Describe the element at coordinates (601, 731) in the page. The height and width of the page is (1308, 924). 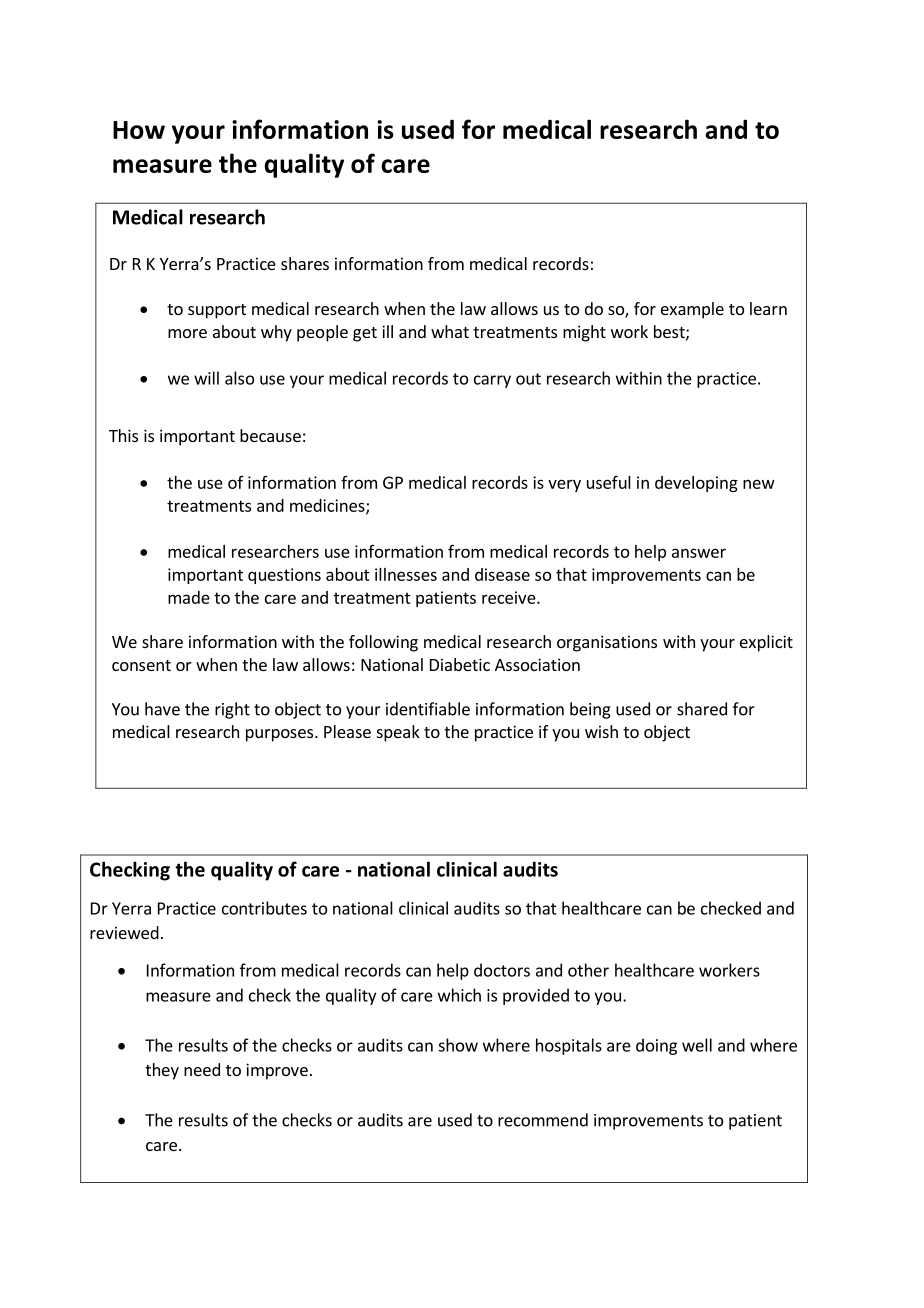
I see `wish` at that location.
